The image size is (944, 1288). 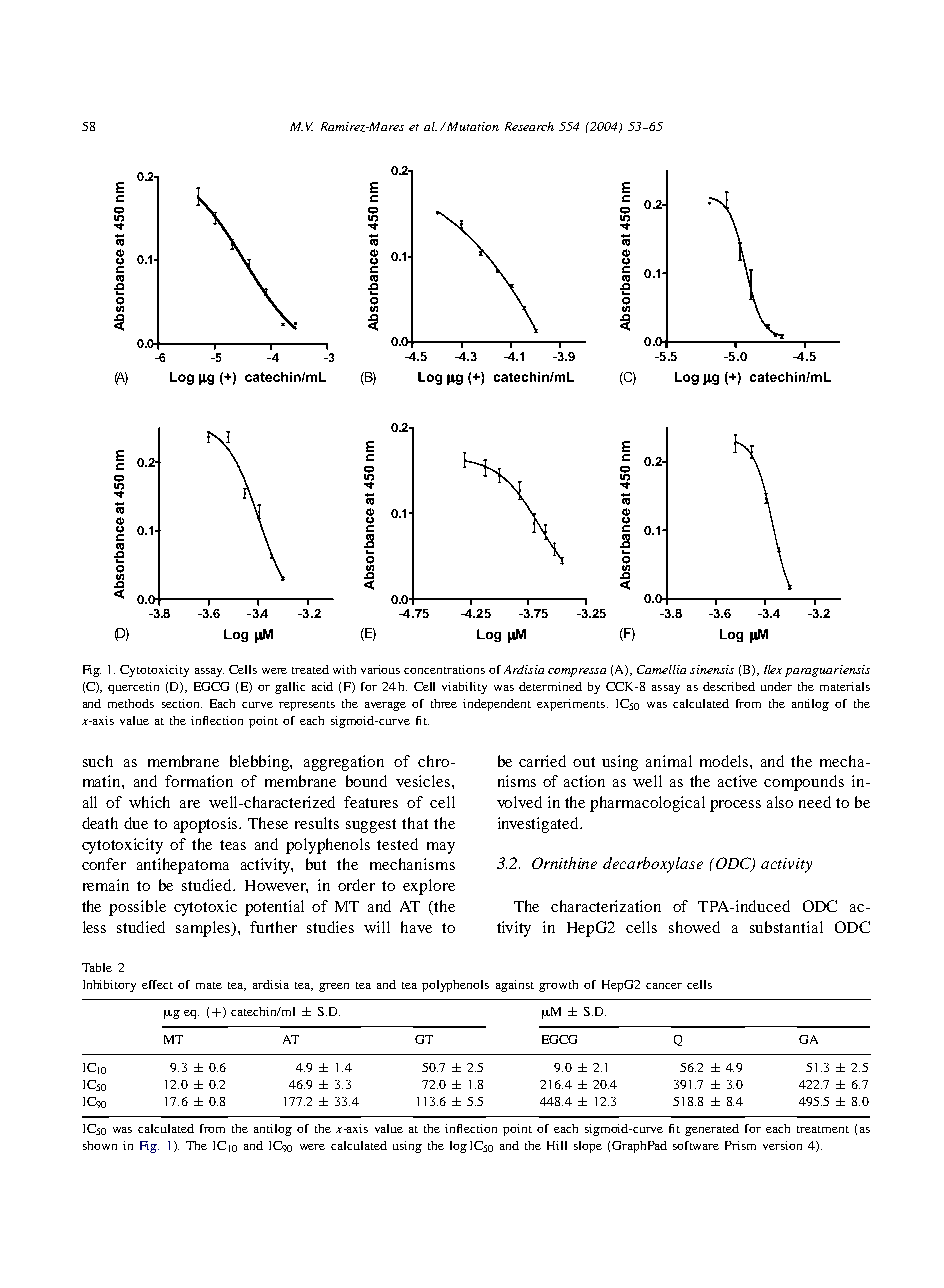 I want to click on treated, so click(x=310, y=669).
